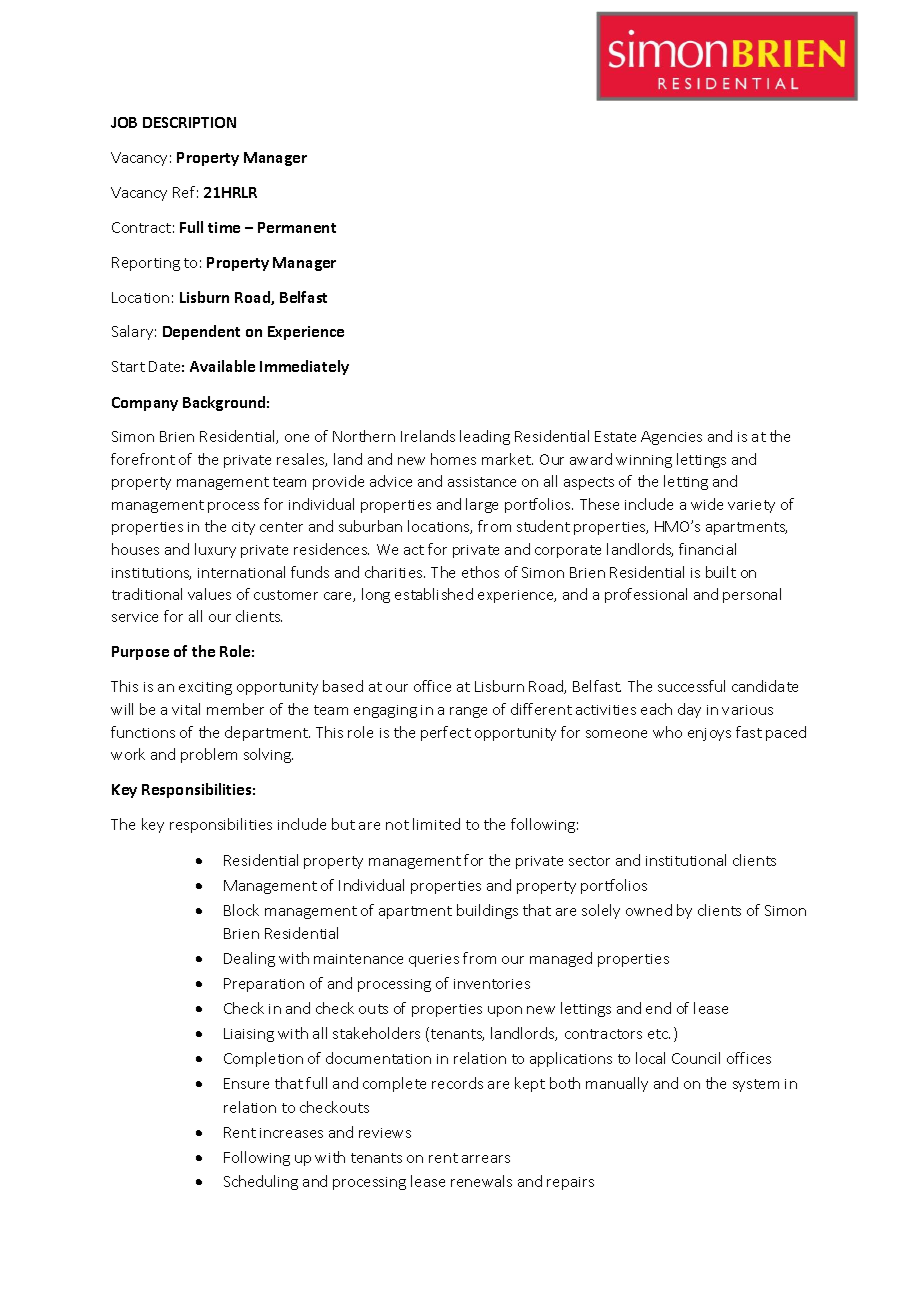 This page has height=1308, width=924. What do you see at coordinates (189, 122) in the page?
I see `DESCRIPTION` at bounding box center [189, 122].
